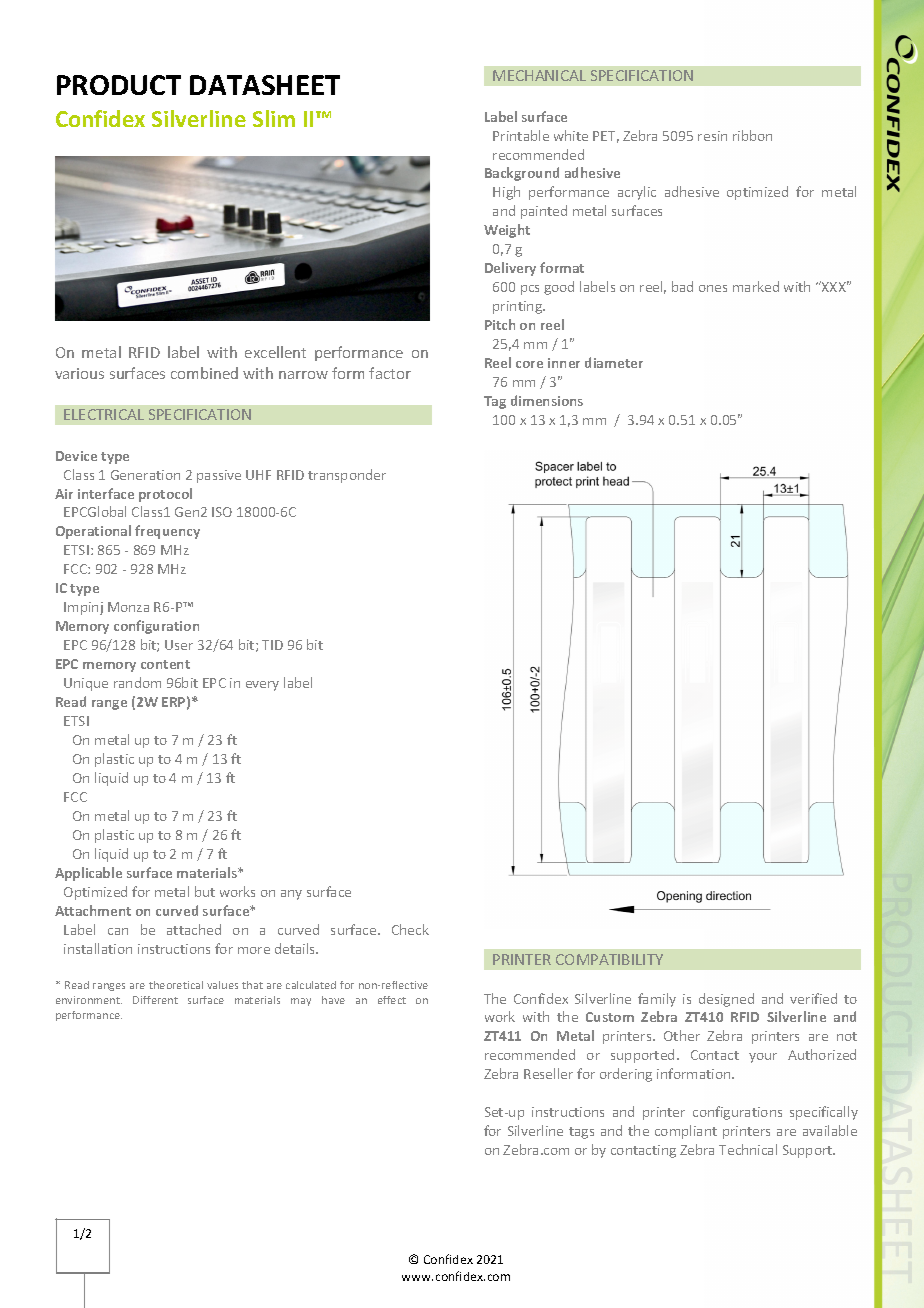 The image size is (924, 1308). What do you see at coordinates (614, 362) in the screenshot?
I see `diameter` at bounding box center [614, 362].
